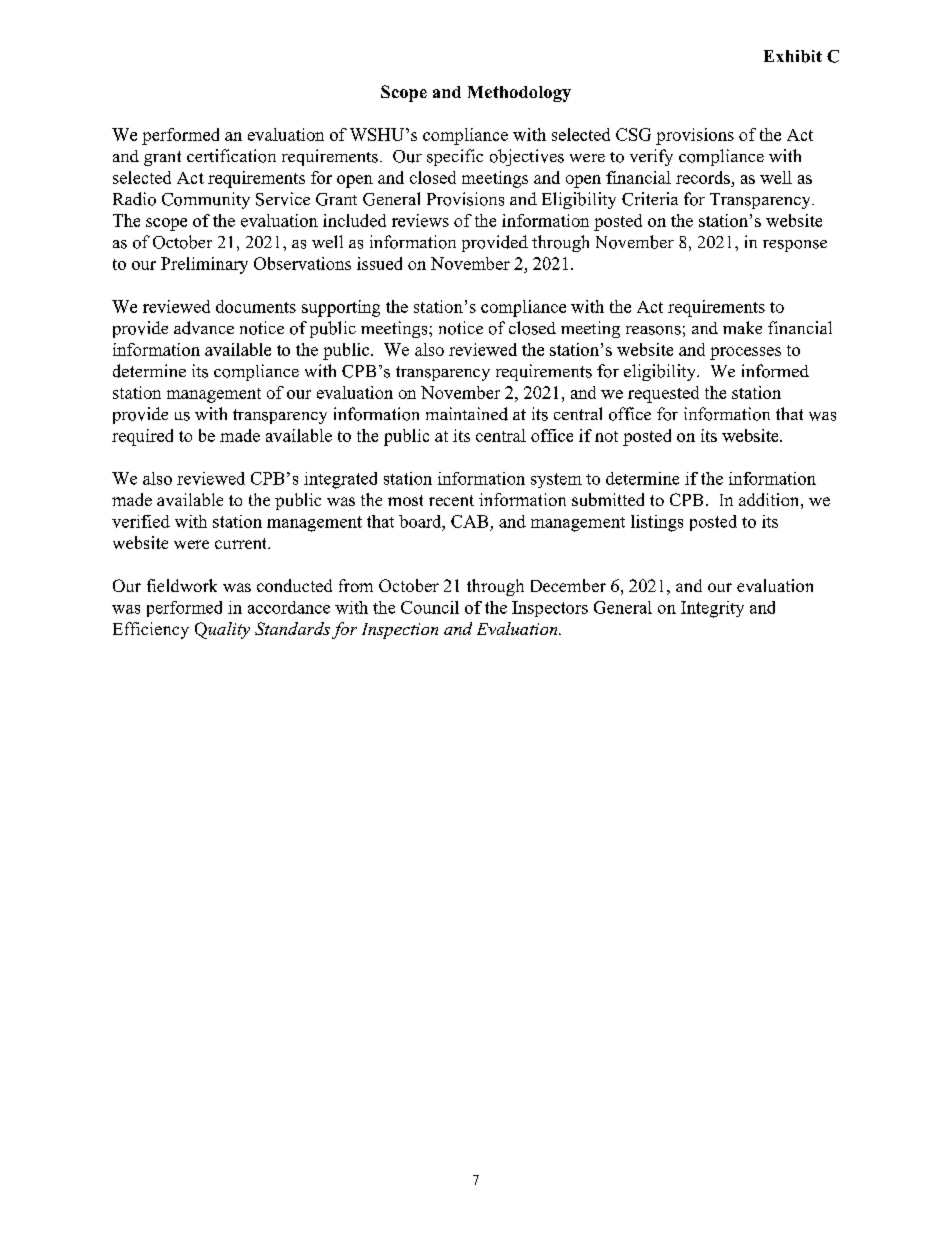 Image resolution: width=952 pixels, height=1233 pixels. I want to click on processes, so click(745, 353).
